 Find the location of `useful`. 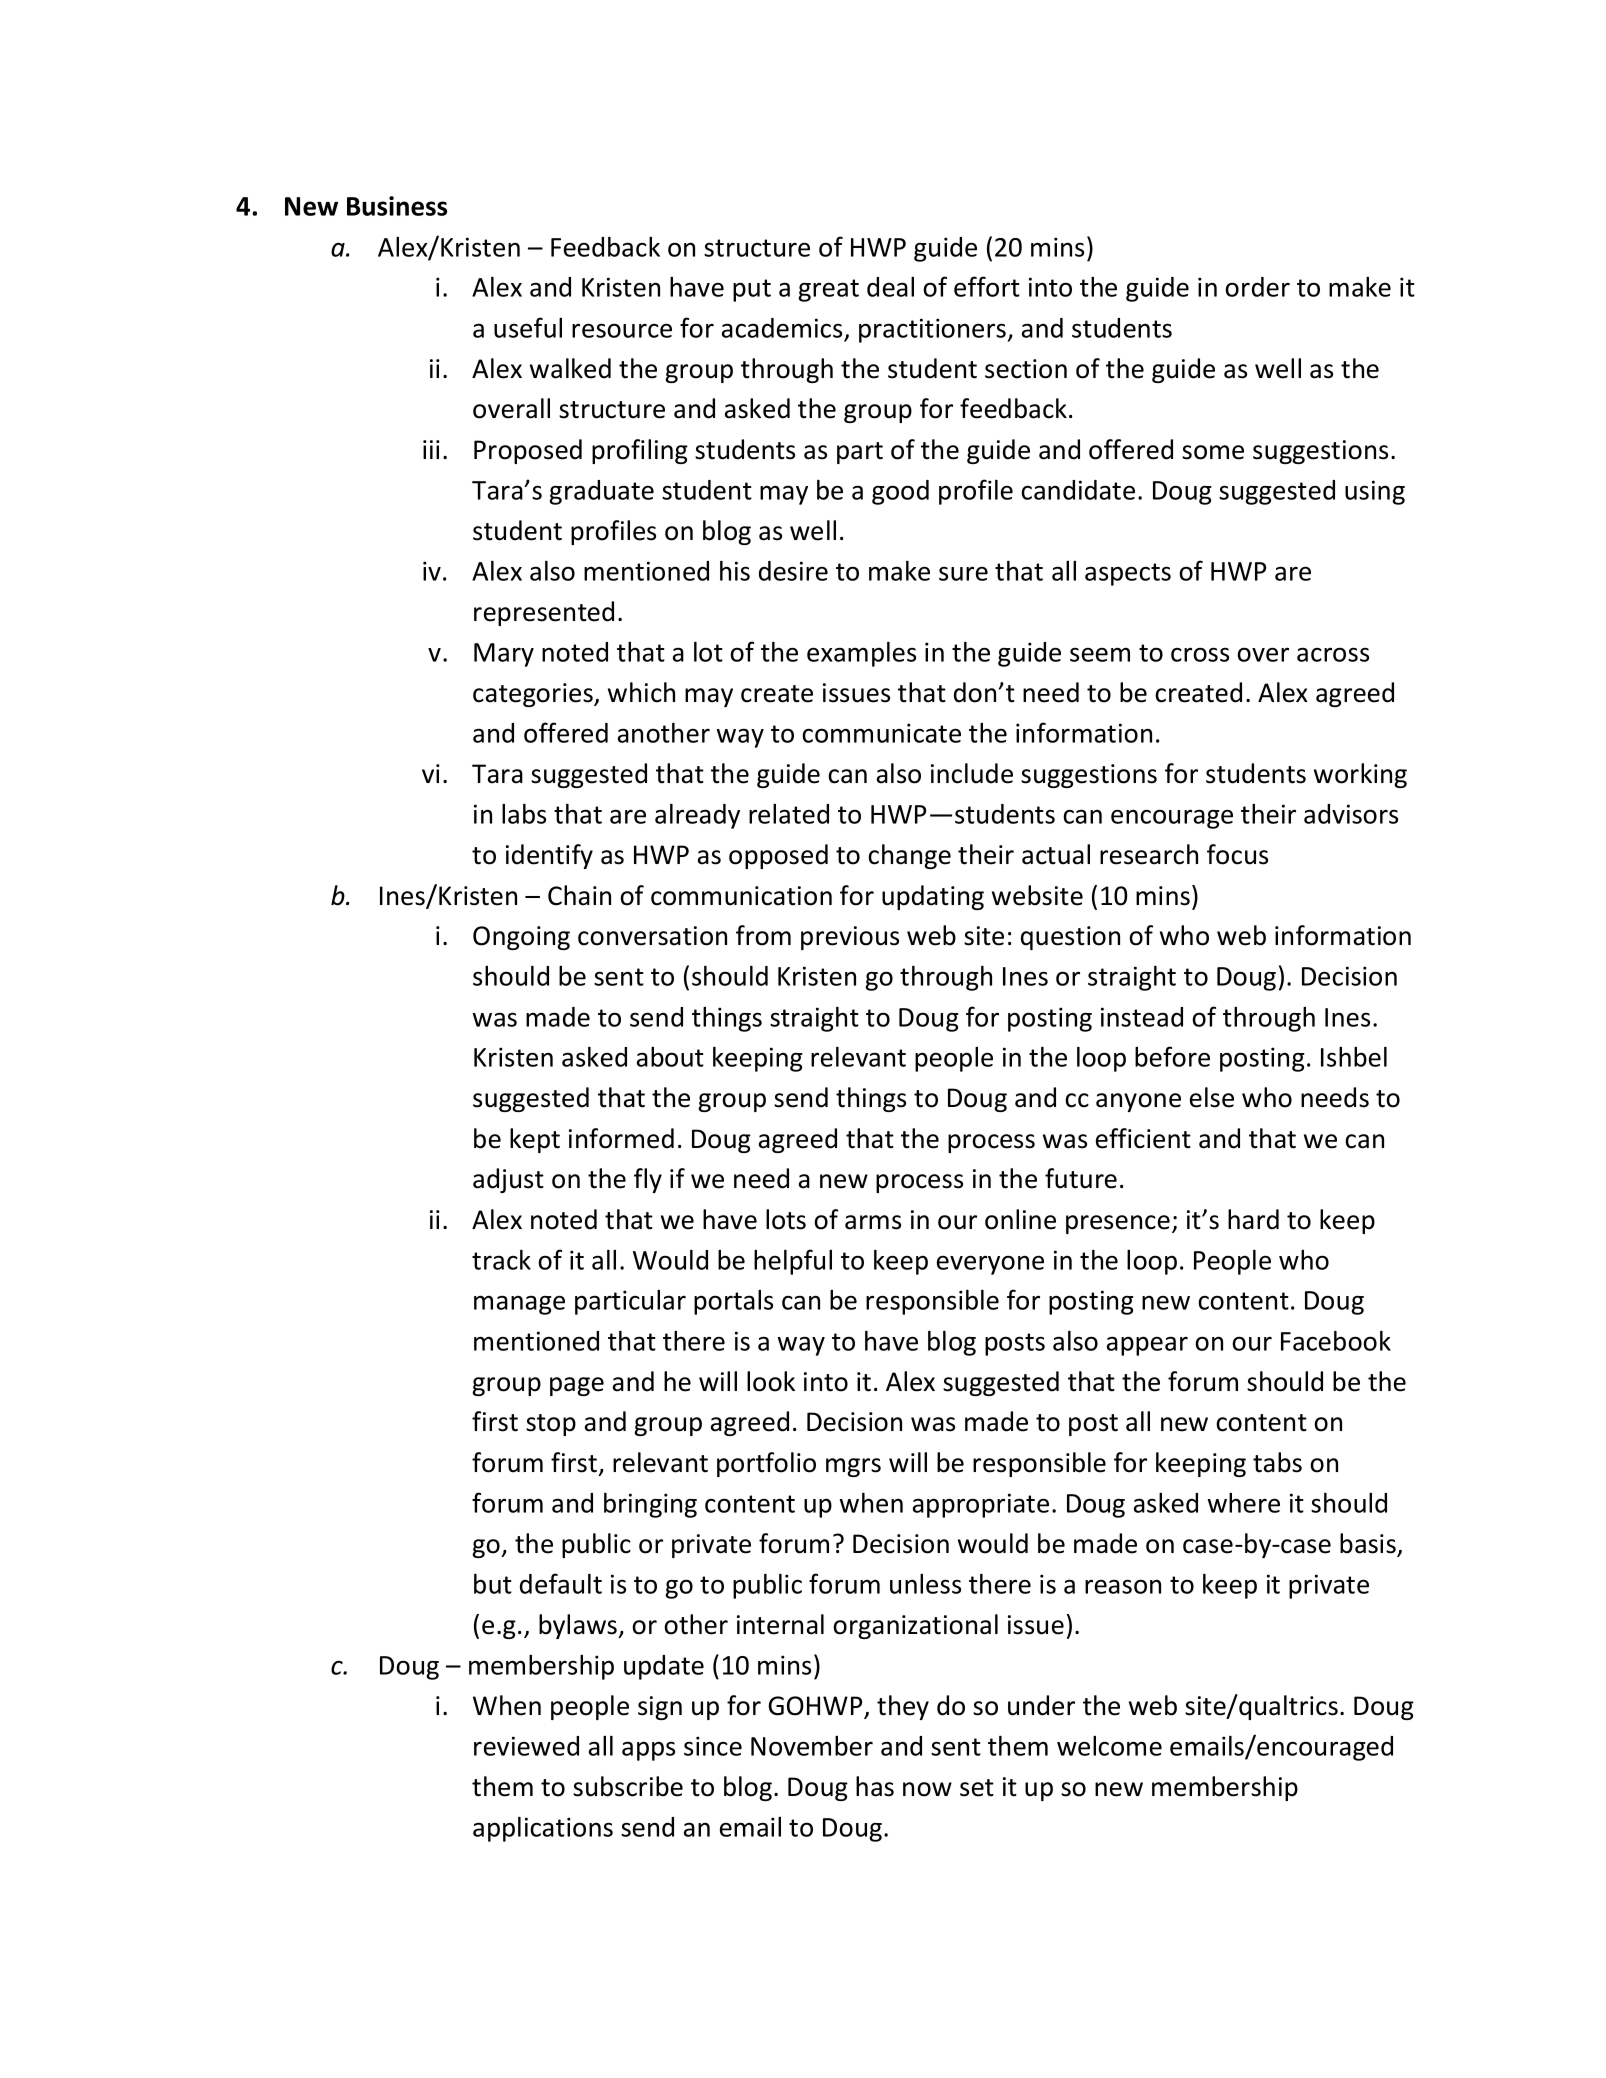

useful is located at coordinates (528, 327).
